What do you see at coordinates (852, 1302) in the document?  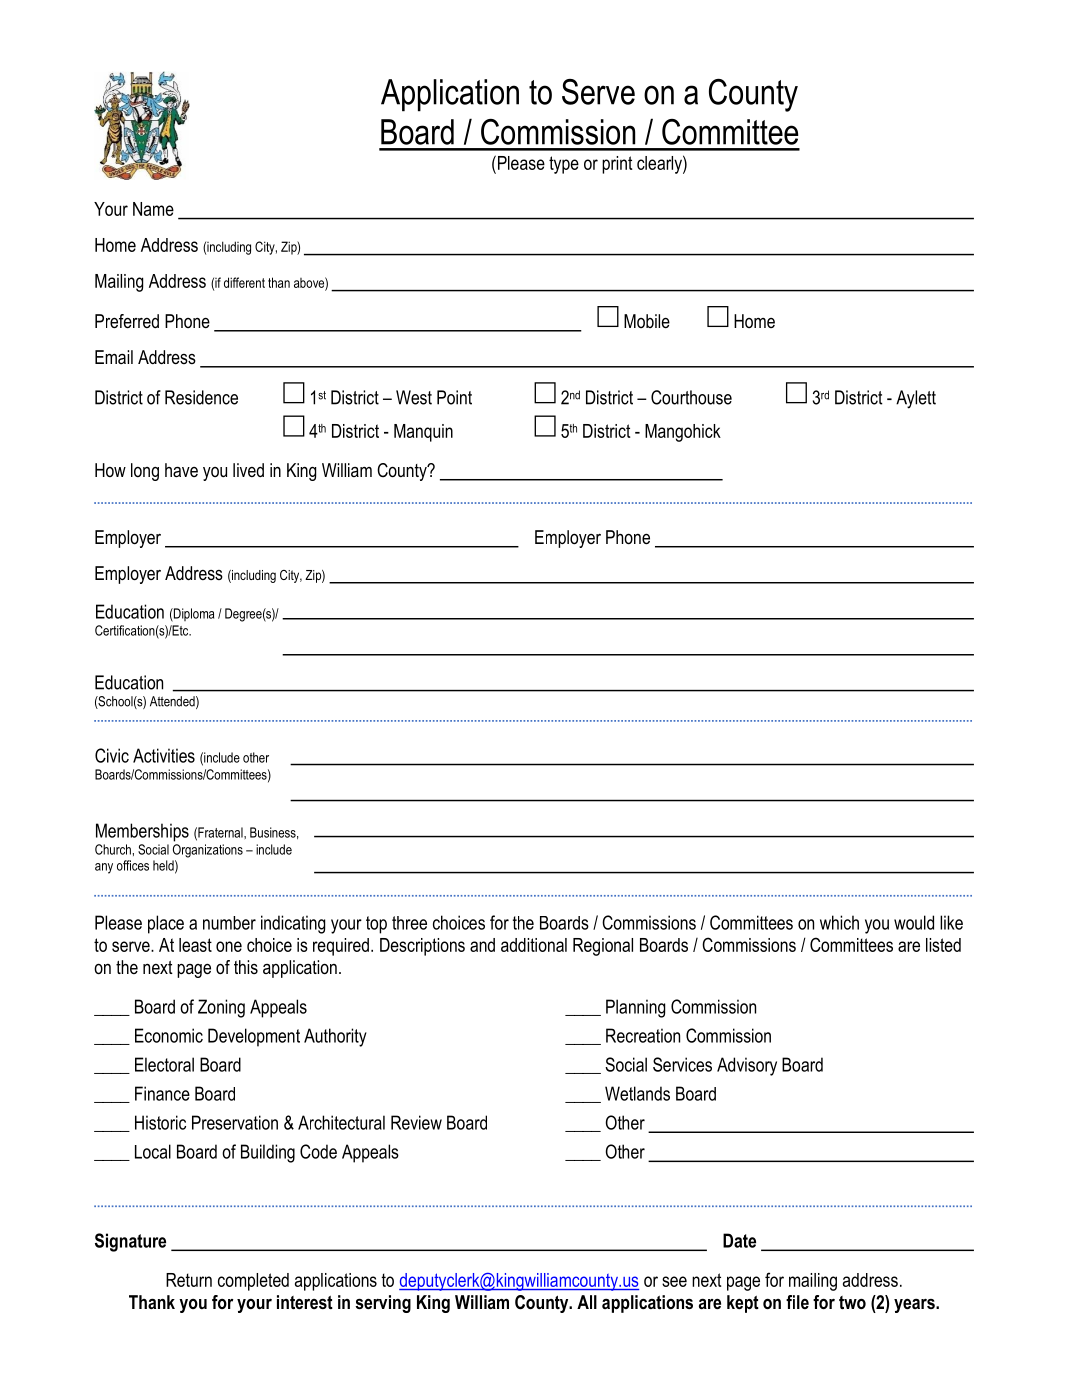 I see `two` at bounding box center [852, 1302].
